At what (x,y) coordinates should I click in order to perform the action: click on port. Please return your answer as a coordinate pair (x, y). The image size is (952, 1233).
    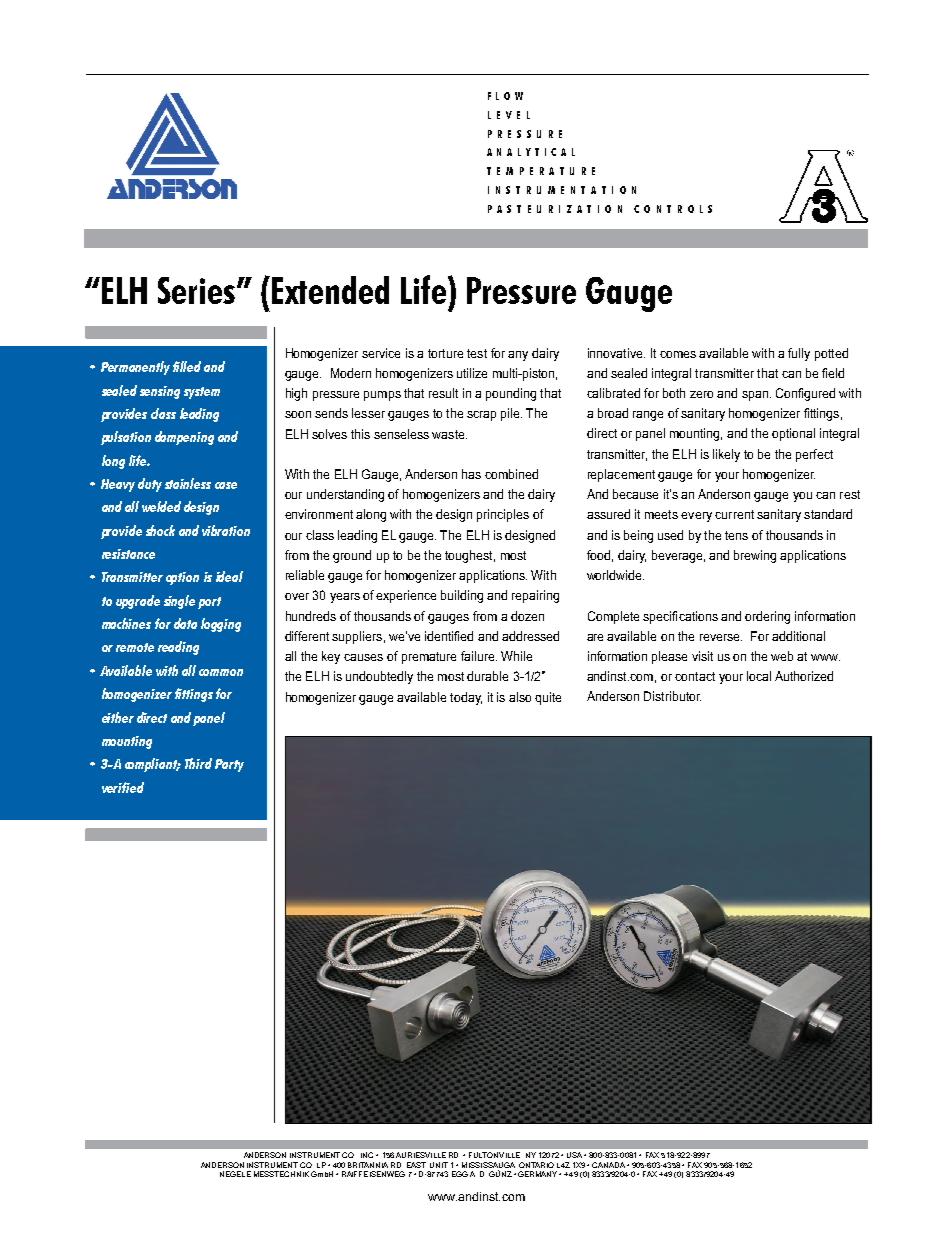
    Looking at the image, I should click on (209, 603).
